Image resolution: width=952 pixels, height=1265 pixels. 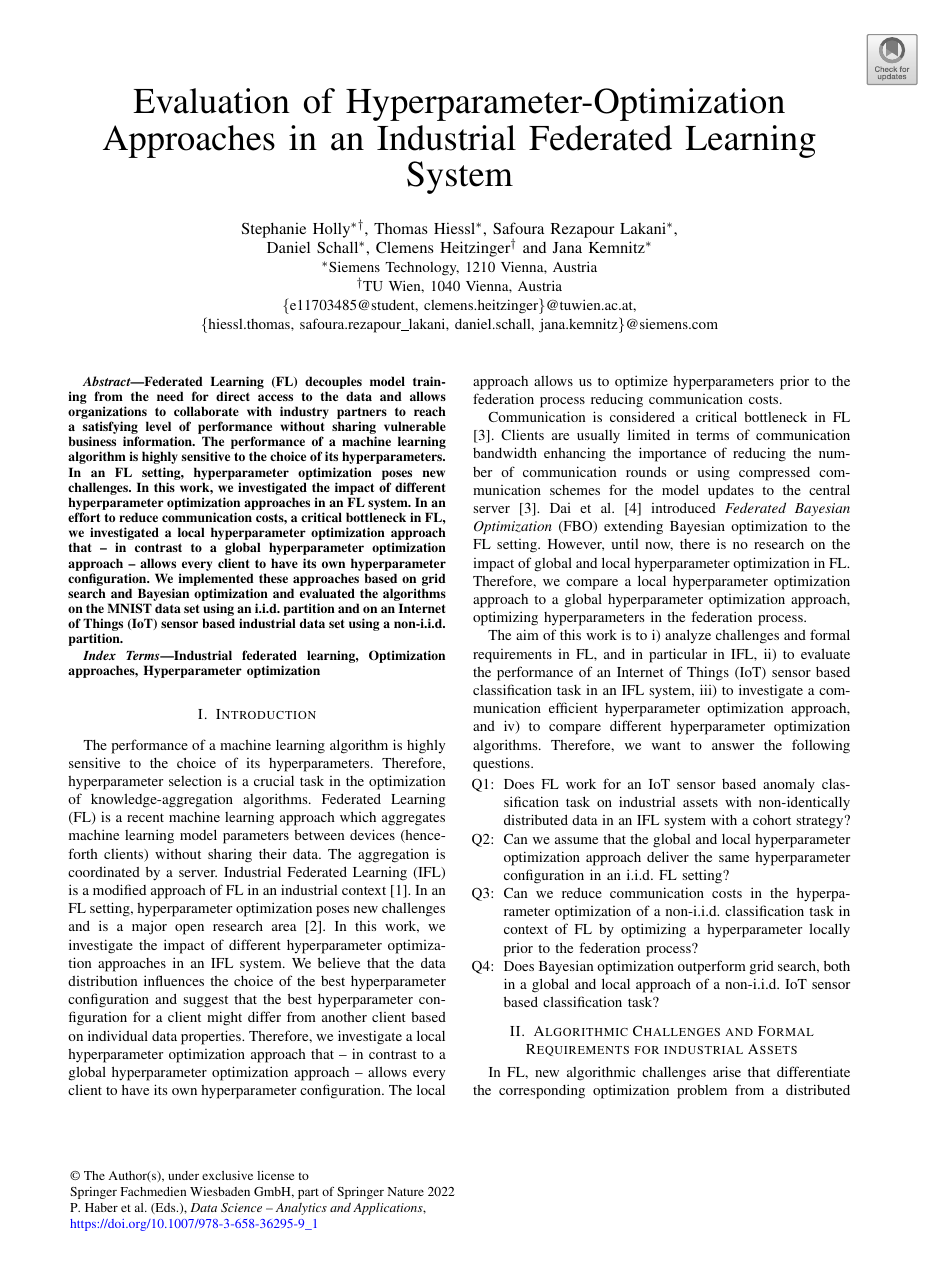 What do you see at coordinates (413, 819) in the page?
I see `aggregates` at bounding box center [413, 819].
